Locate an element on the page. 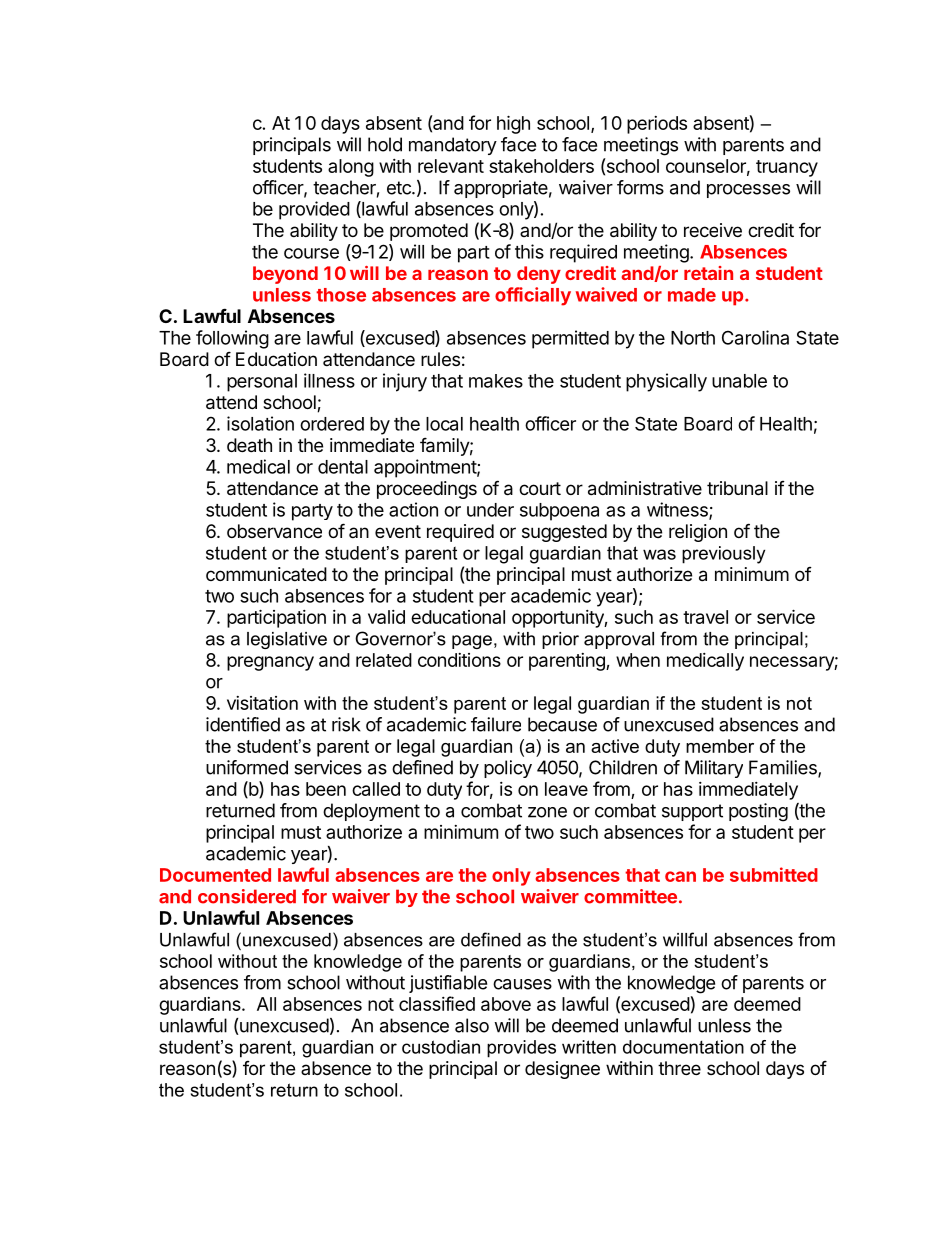 This page has width=952, height=1233. communicated is located at coordinates (266, 574).
